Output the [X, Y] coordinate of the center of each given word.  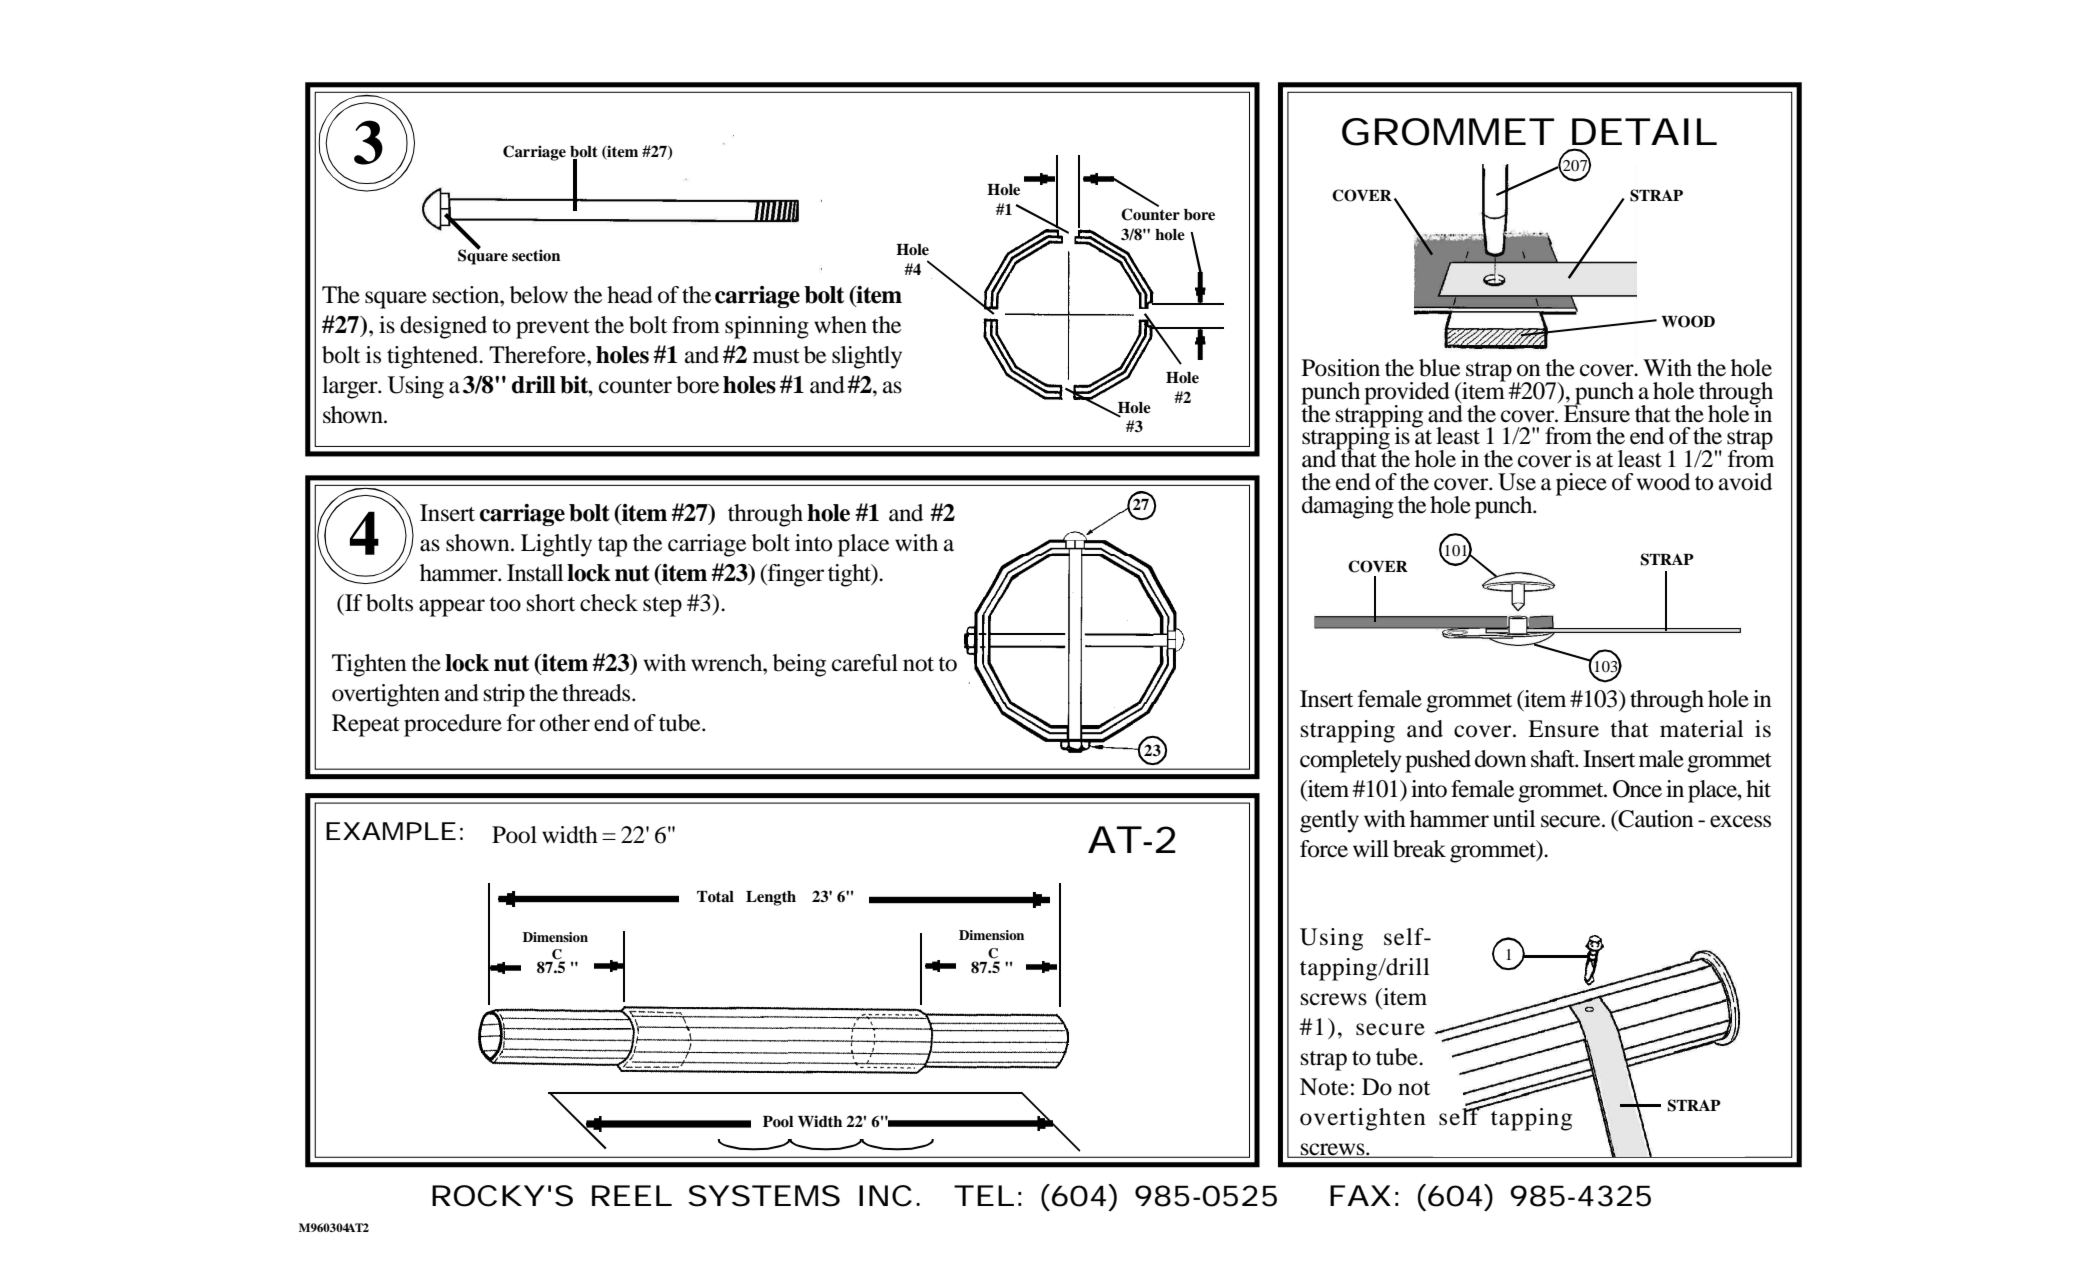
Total [715, 897]
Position [1341, 368]
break [1419, 849]
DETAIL [1644, 131]
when [840, 325]
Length [771, 898]
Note [1324, 1087]
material [1702, 729]
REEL [632, 1195]
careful [865, 663]
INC [885, 1196]
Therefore [538, 355]
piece [1581, 484]
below [539, 295]
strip [504, 695]
